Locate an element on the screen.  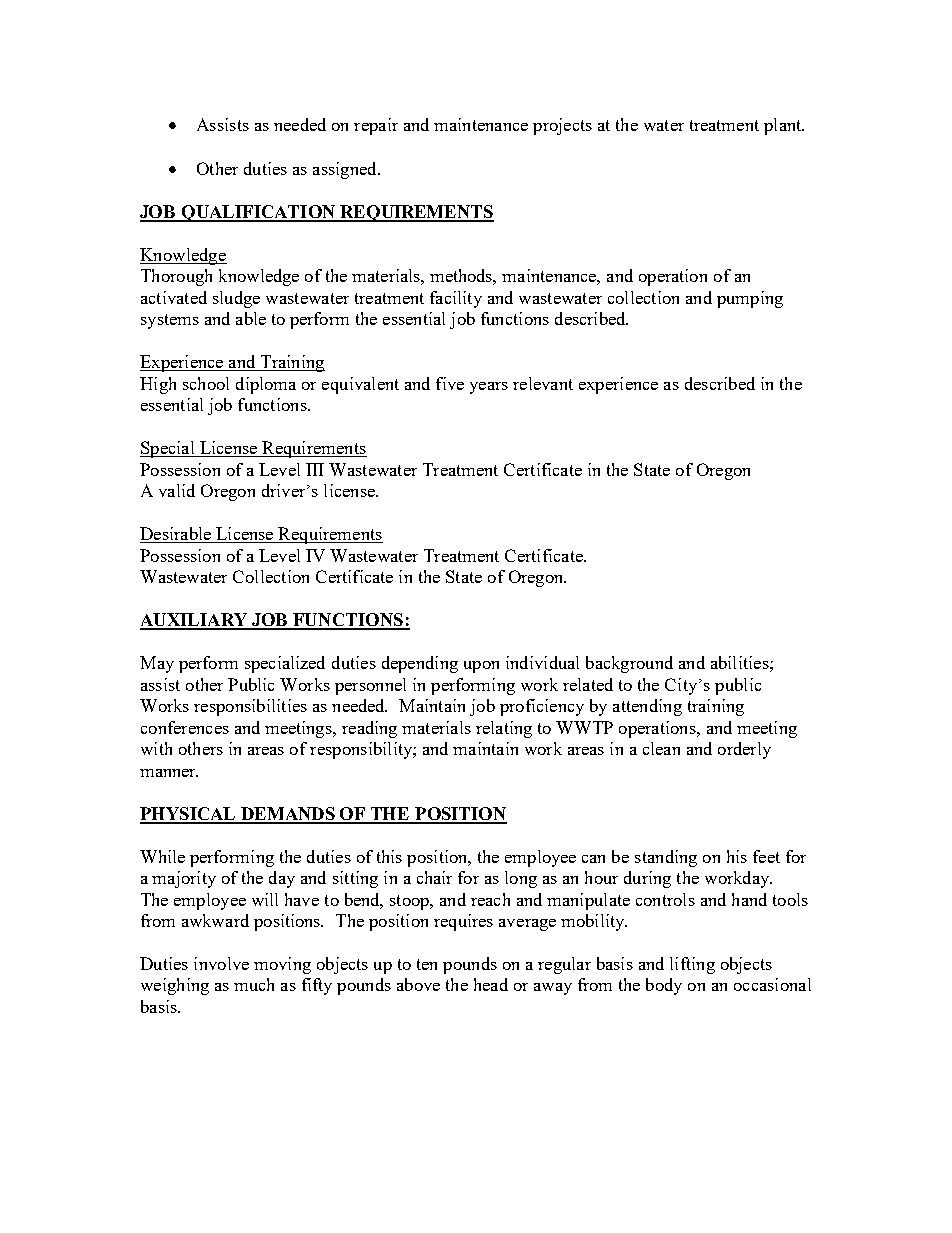
head is located at coordinates (491, 984).
